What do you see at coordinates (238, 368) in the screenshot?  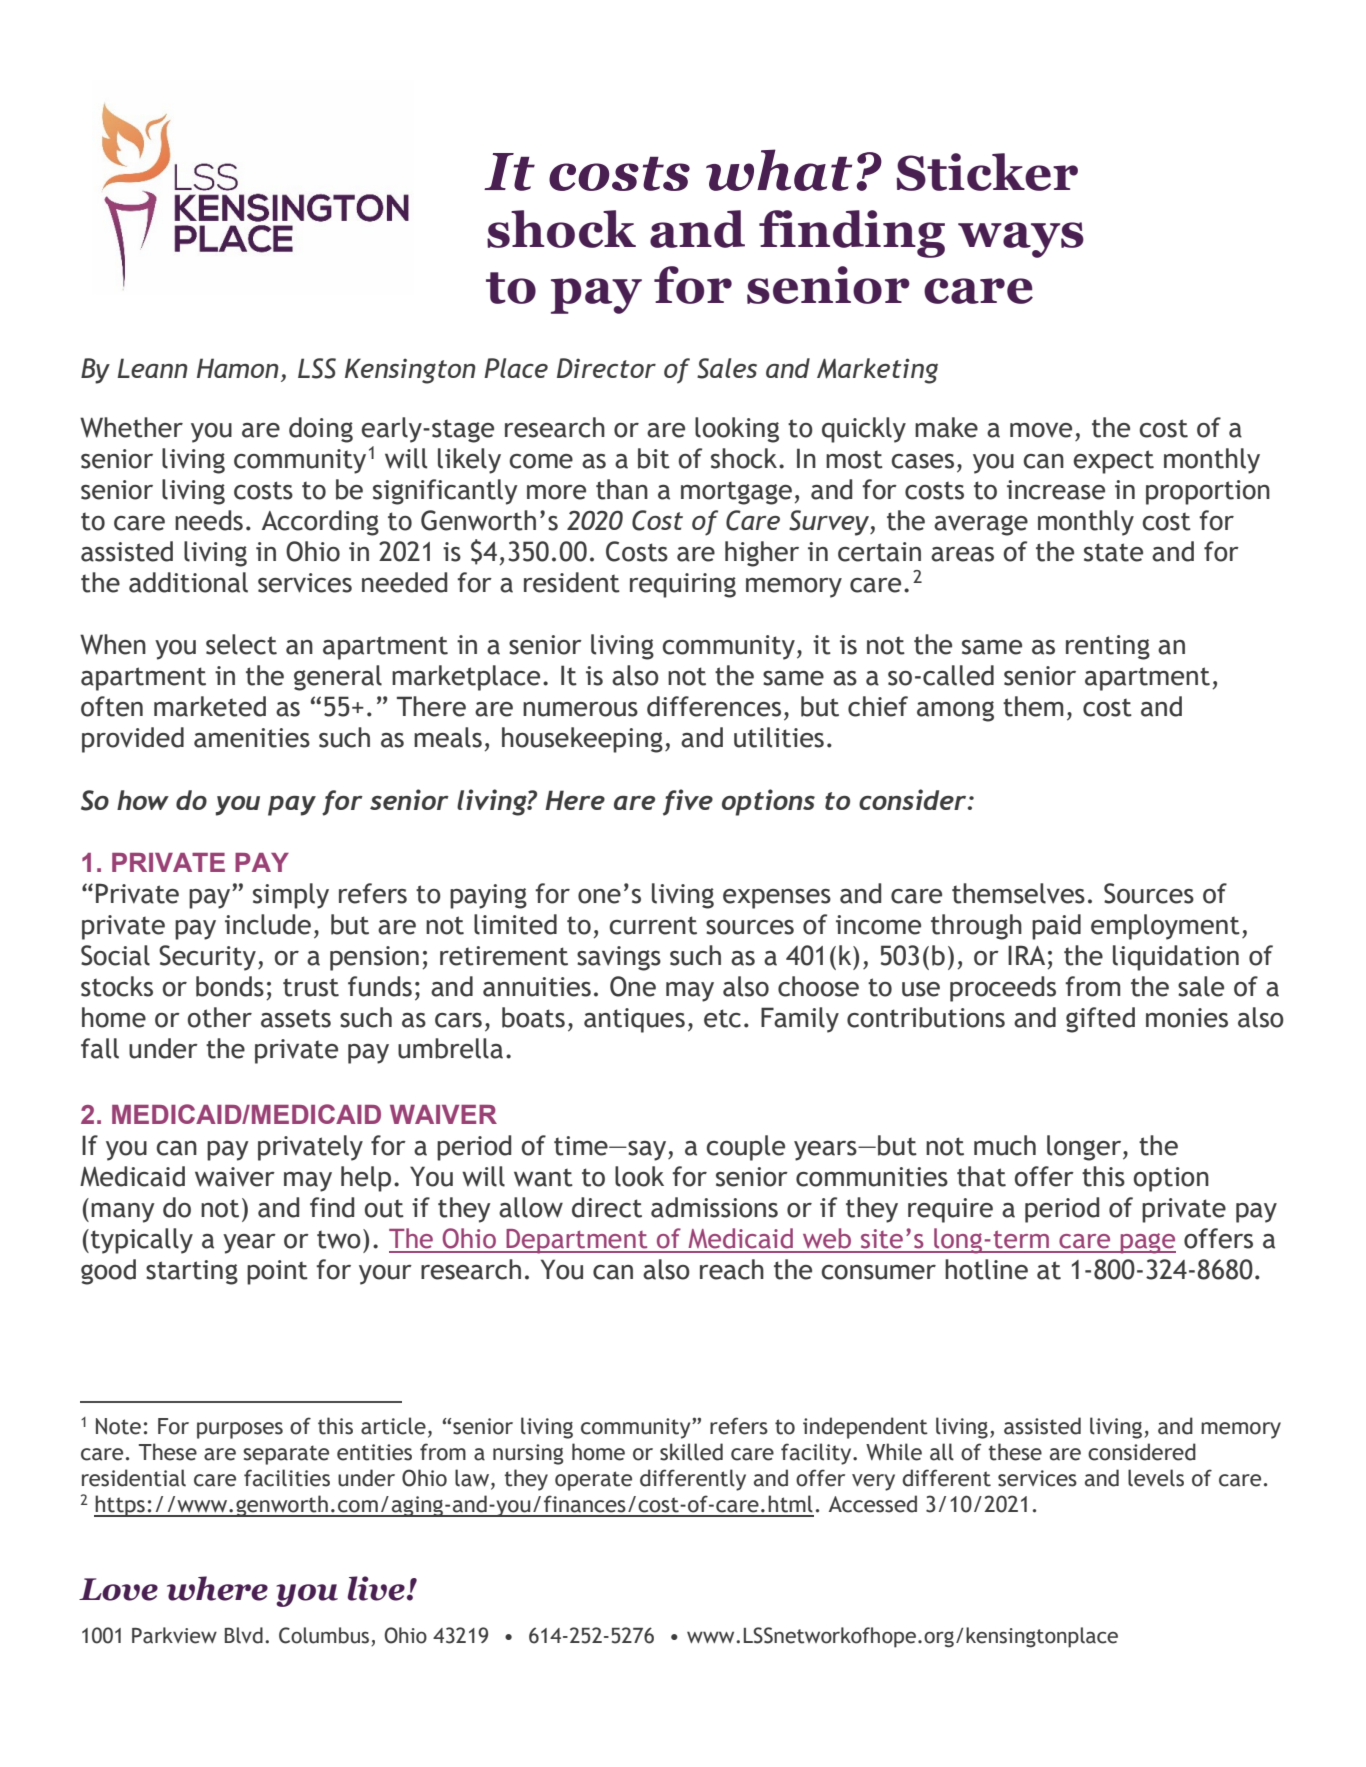 I see `Hamon` at bounding box center [238, 368].
